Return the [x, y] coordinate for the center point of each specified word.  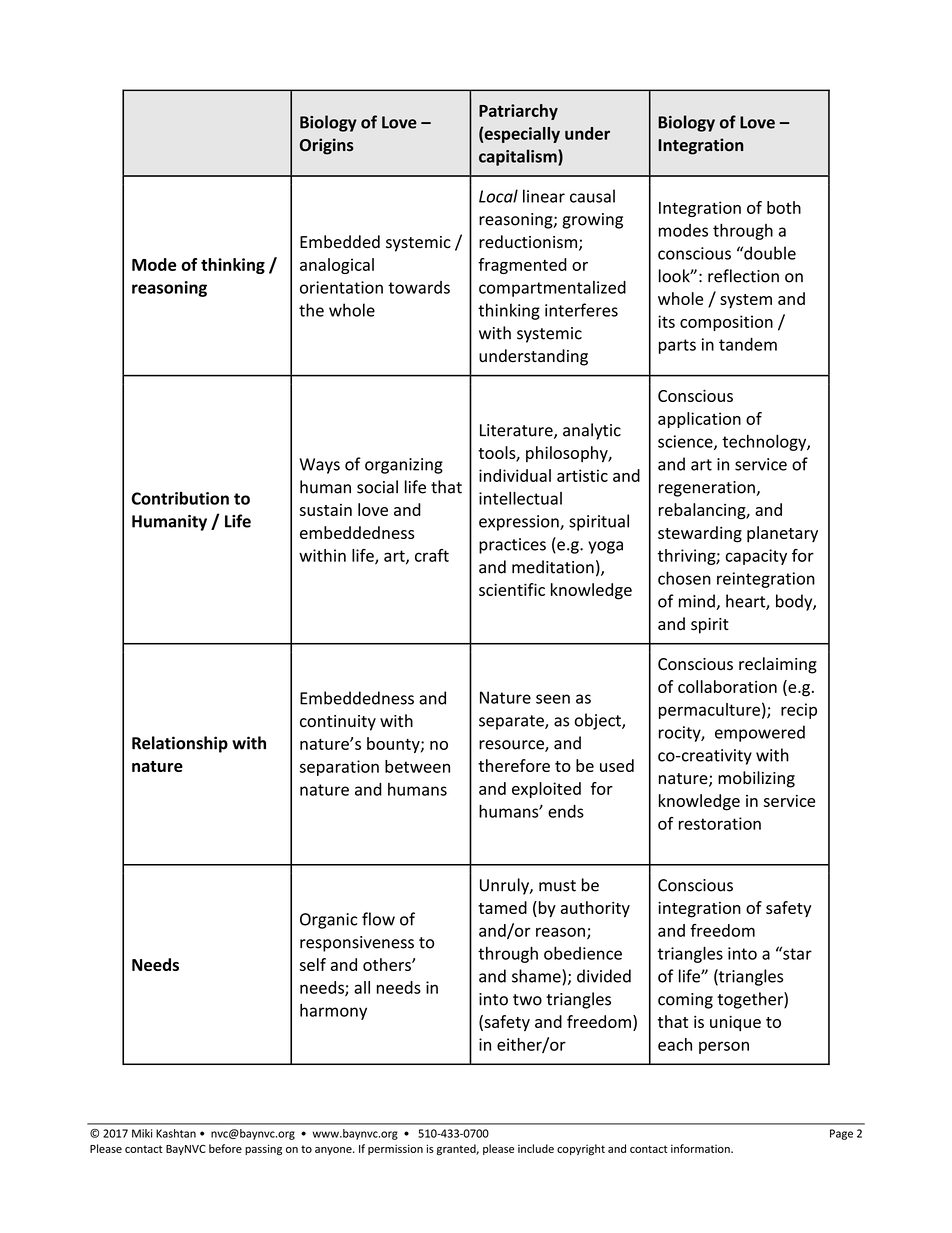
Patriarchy [518, 112]
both [784, 207]
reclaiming [778, 665]
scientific [512, 589]
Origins [327, 146]
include [536, 1148]
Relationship [180, 744]
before [225, 1148]
